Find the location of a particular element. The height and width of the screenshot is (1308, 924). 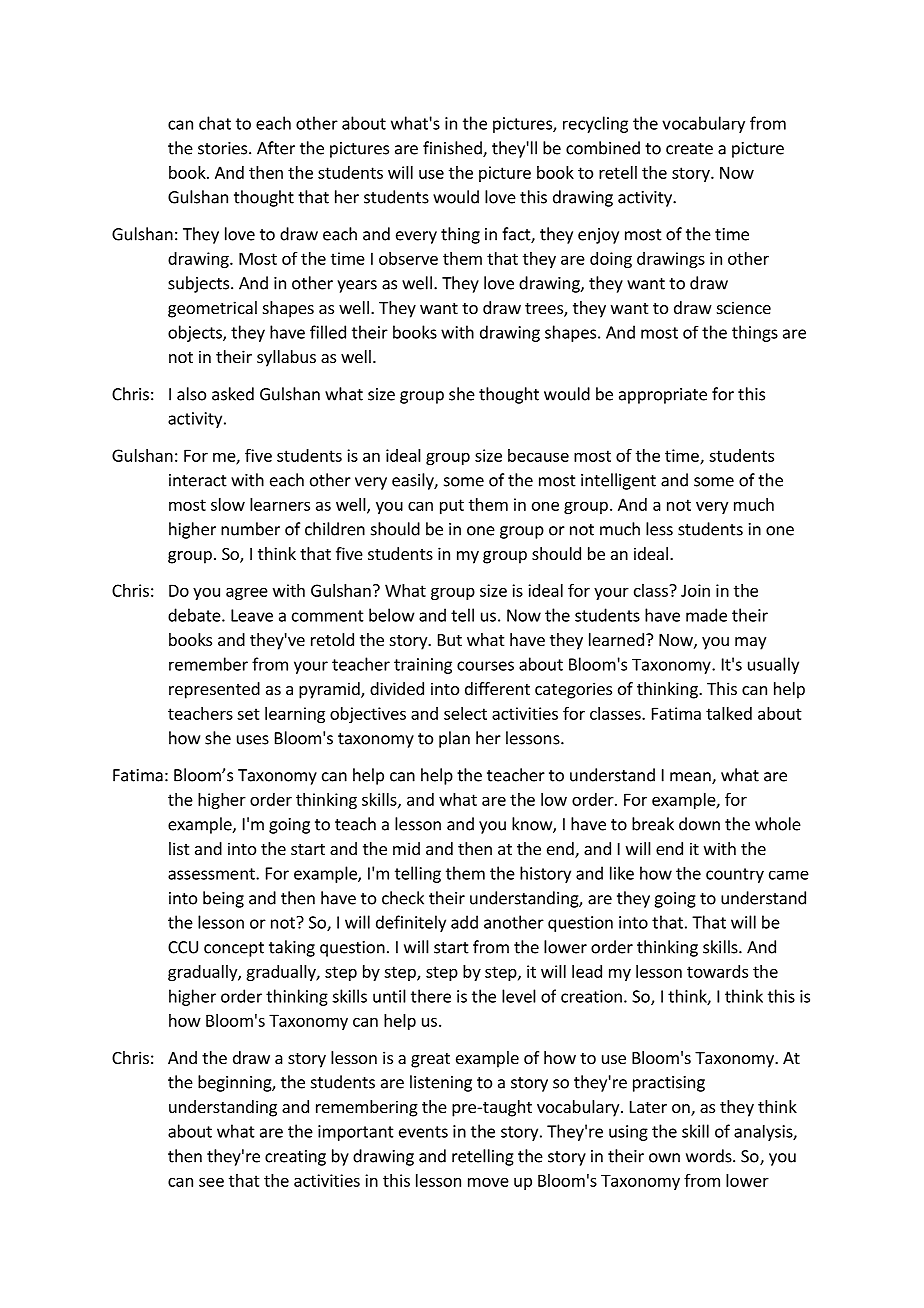

creating is located at coordinates (295, 1158).
